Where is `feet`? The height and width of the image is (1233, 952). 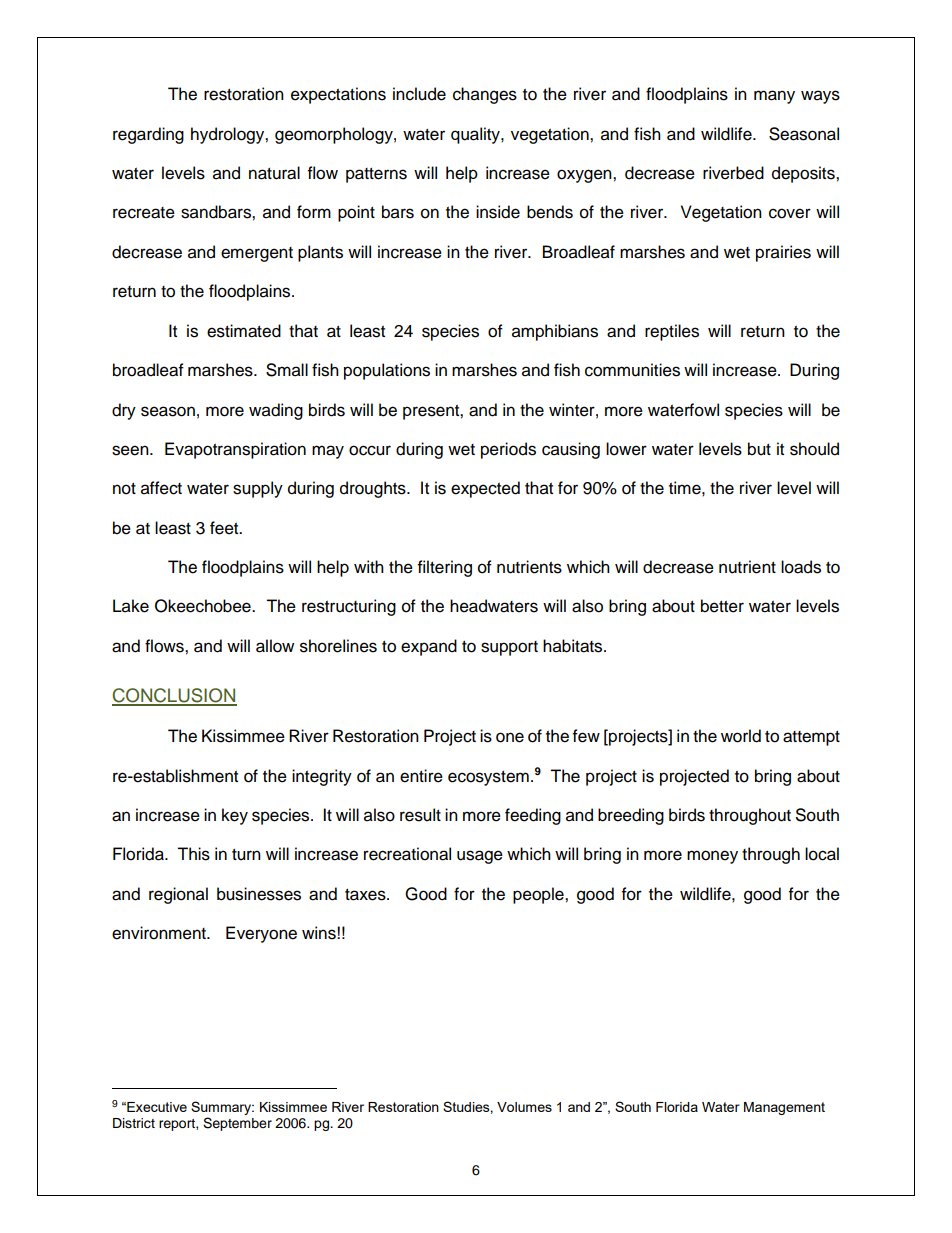 feet is located at coordinates (225, 528).
